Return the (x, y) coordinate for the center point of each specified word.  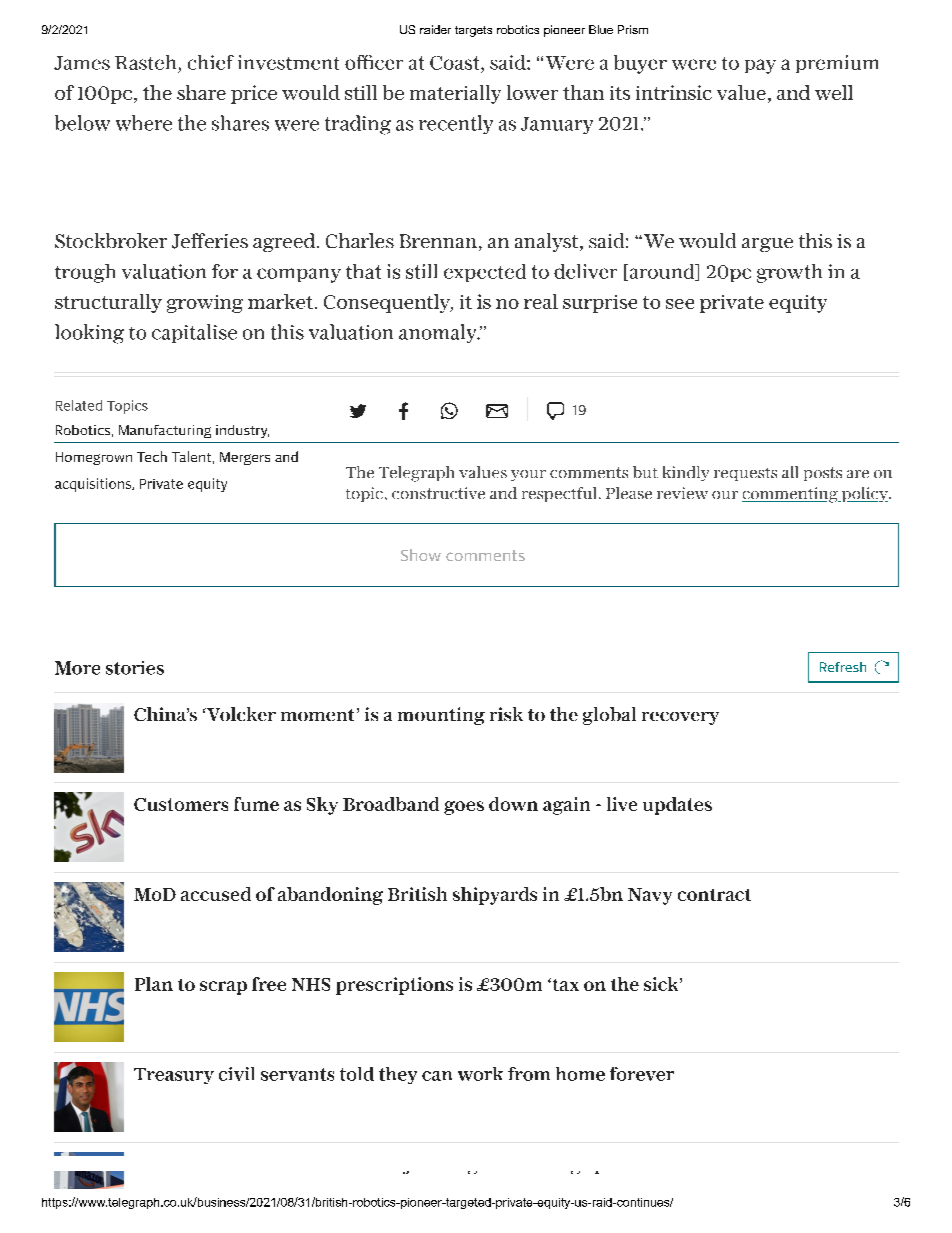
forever (642, 1074)
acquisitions (94, 485)
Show (421, 555)
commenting (791, 495)
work (480, 1074)
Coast (456, 63)
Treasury (174, 1076)
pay (760, 66)
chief (211, 62)
